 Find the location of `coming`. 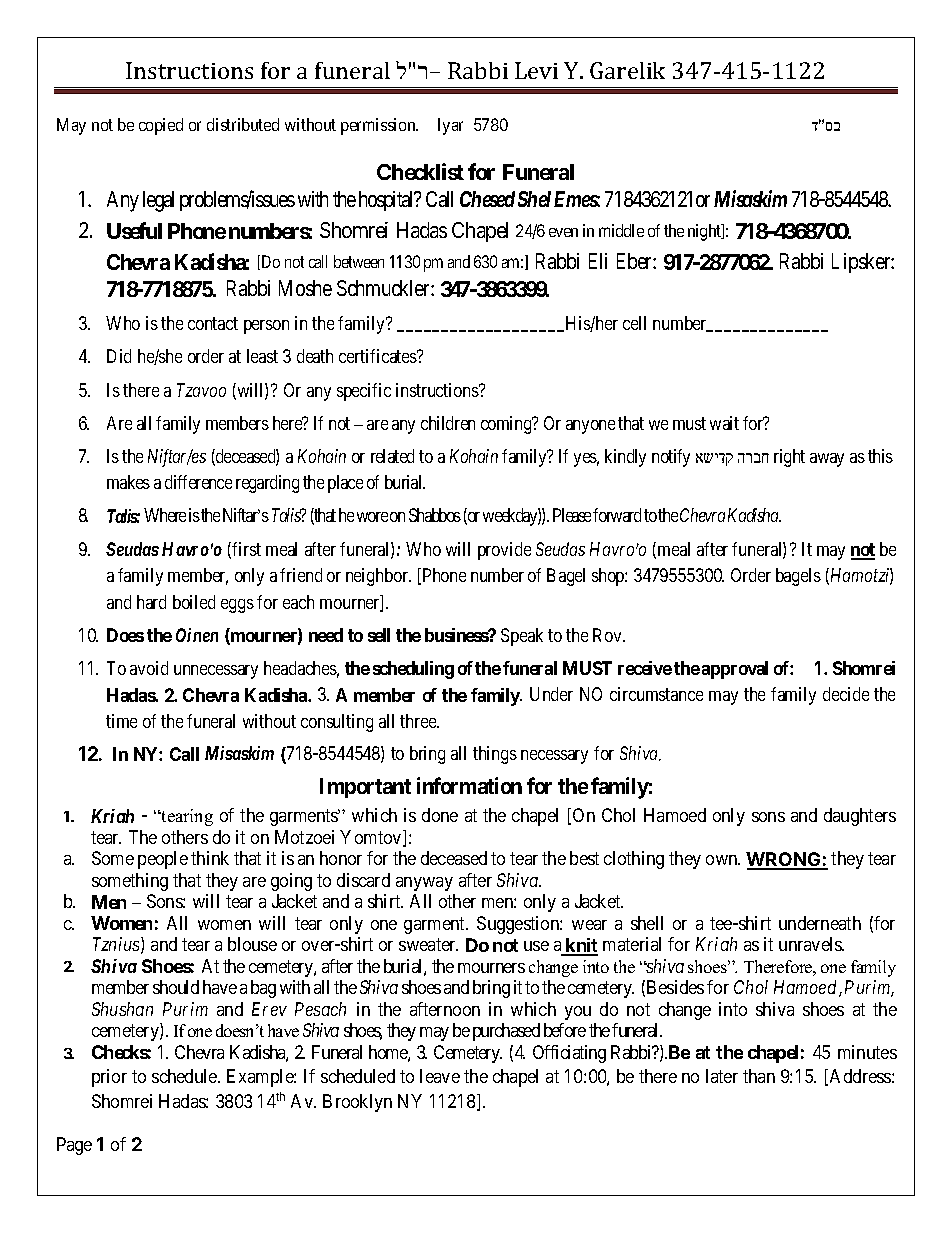

coming is located at coordinates (507, 425).
